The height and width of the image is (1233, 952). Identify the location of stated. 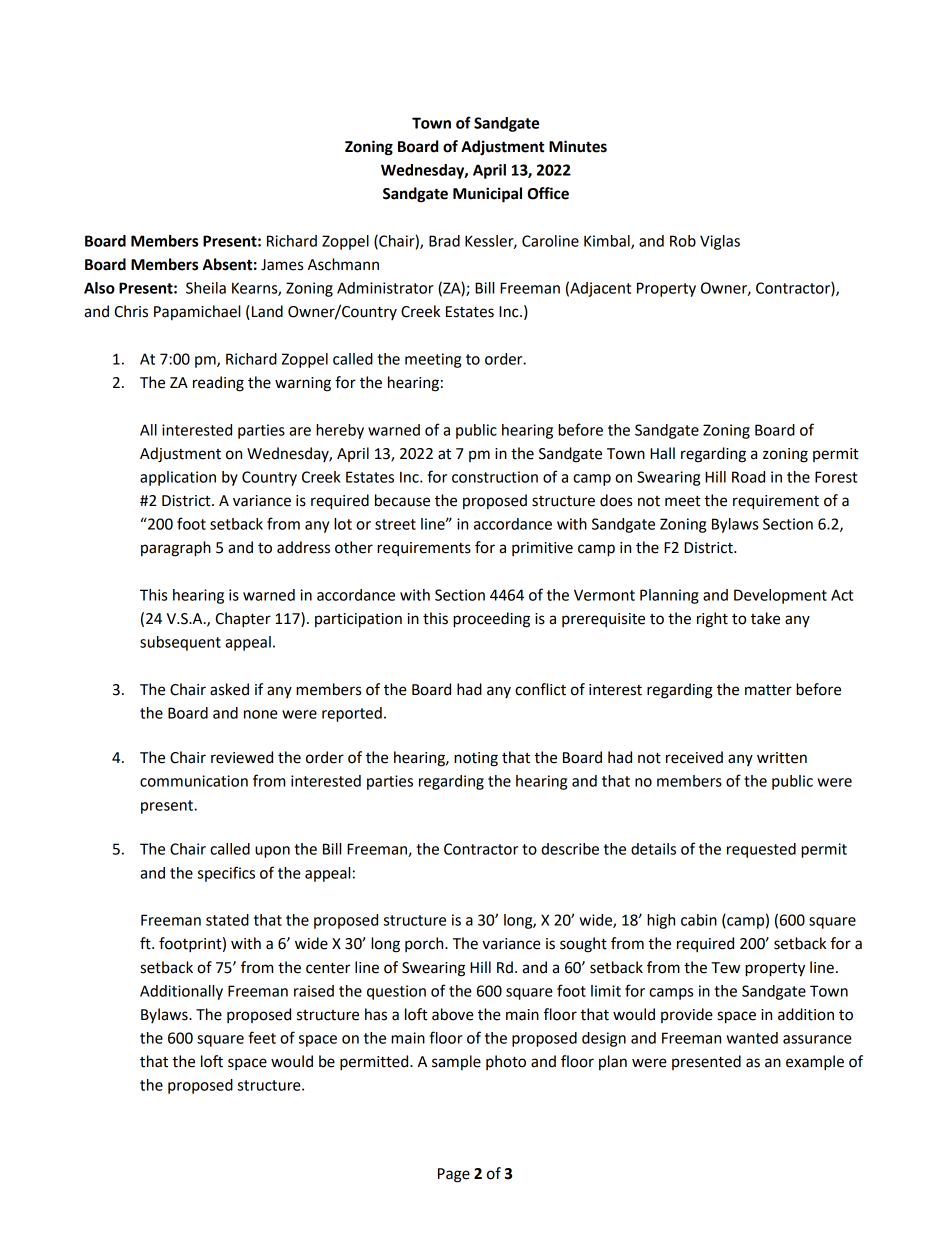
(227, 920).
